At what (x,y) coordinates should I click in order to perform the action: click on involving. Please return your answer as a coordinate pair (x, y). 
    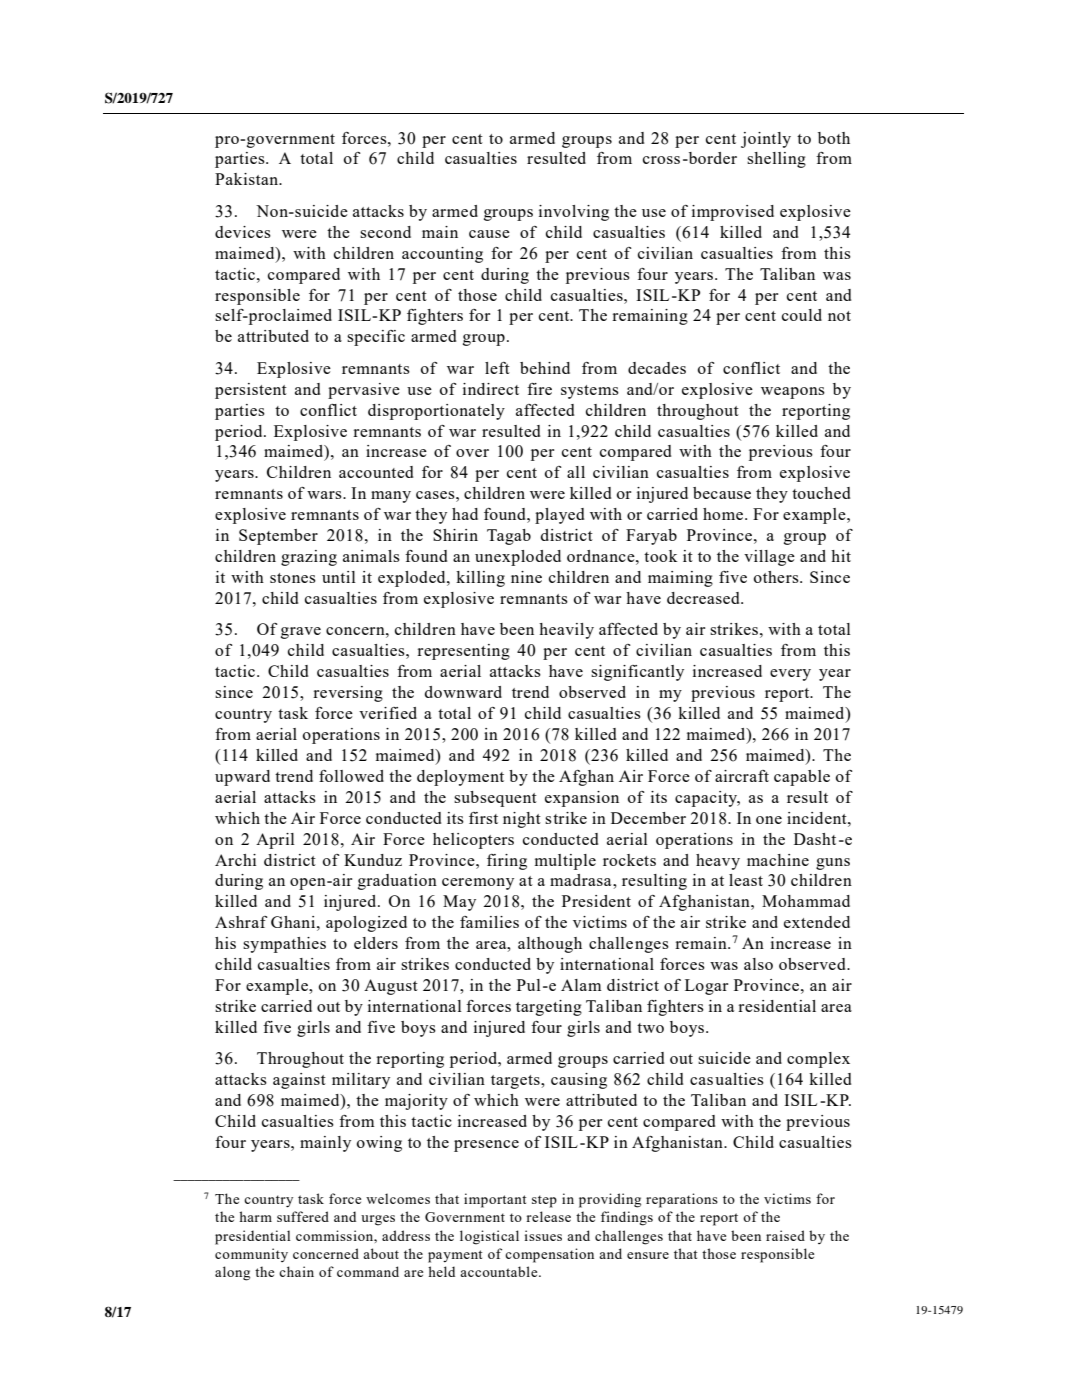
    Looking at the image, I should click on (574, 213).
